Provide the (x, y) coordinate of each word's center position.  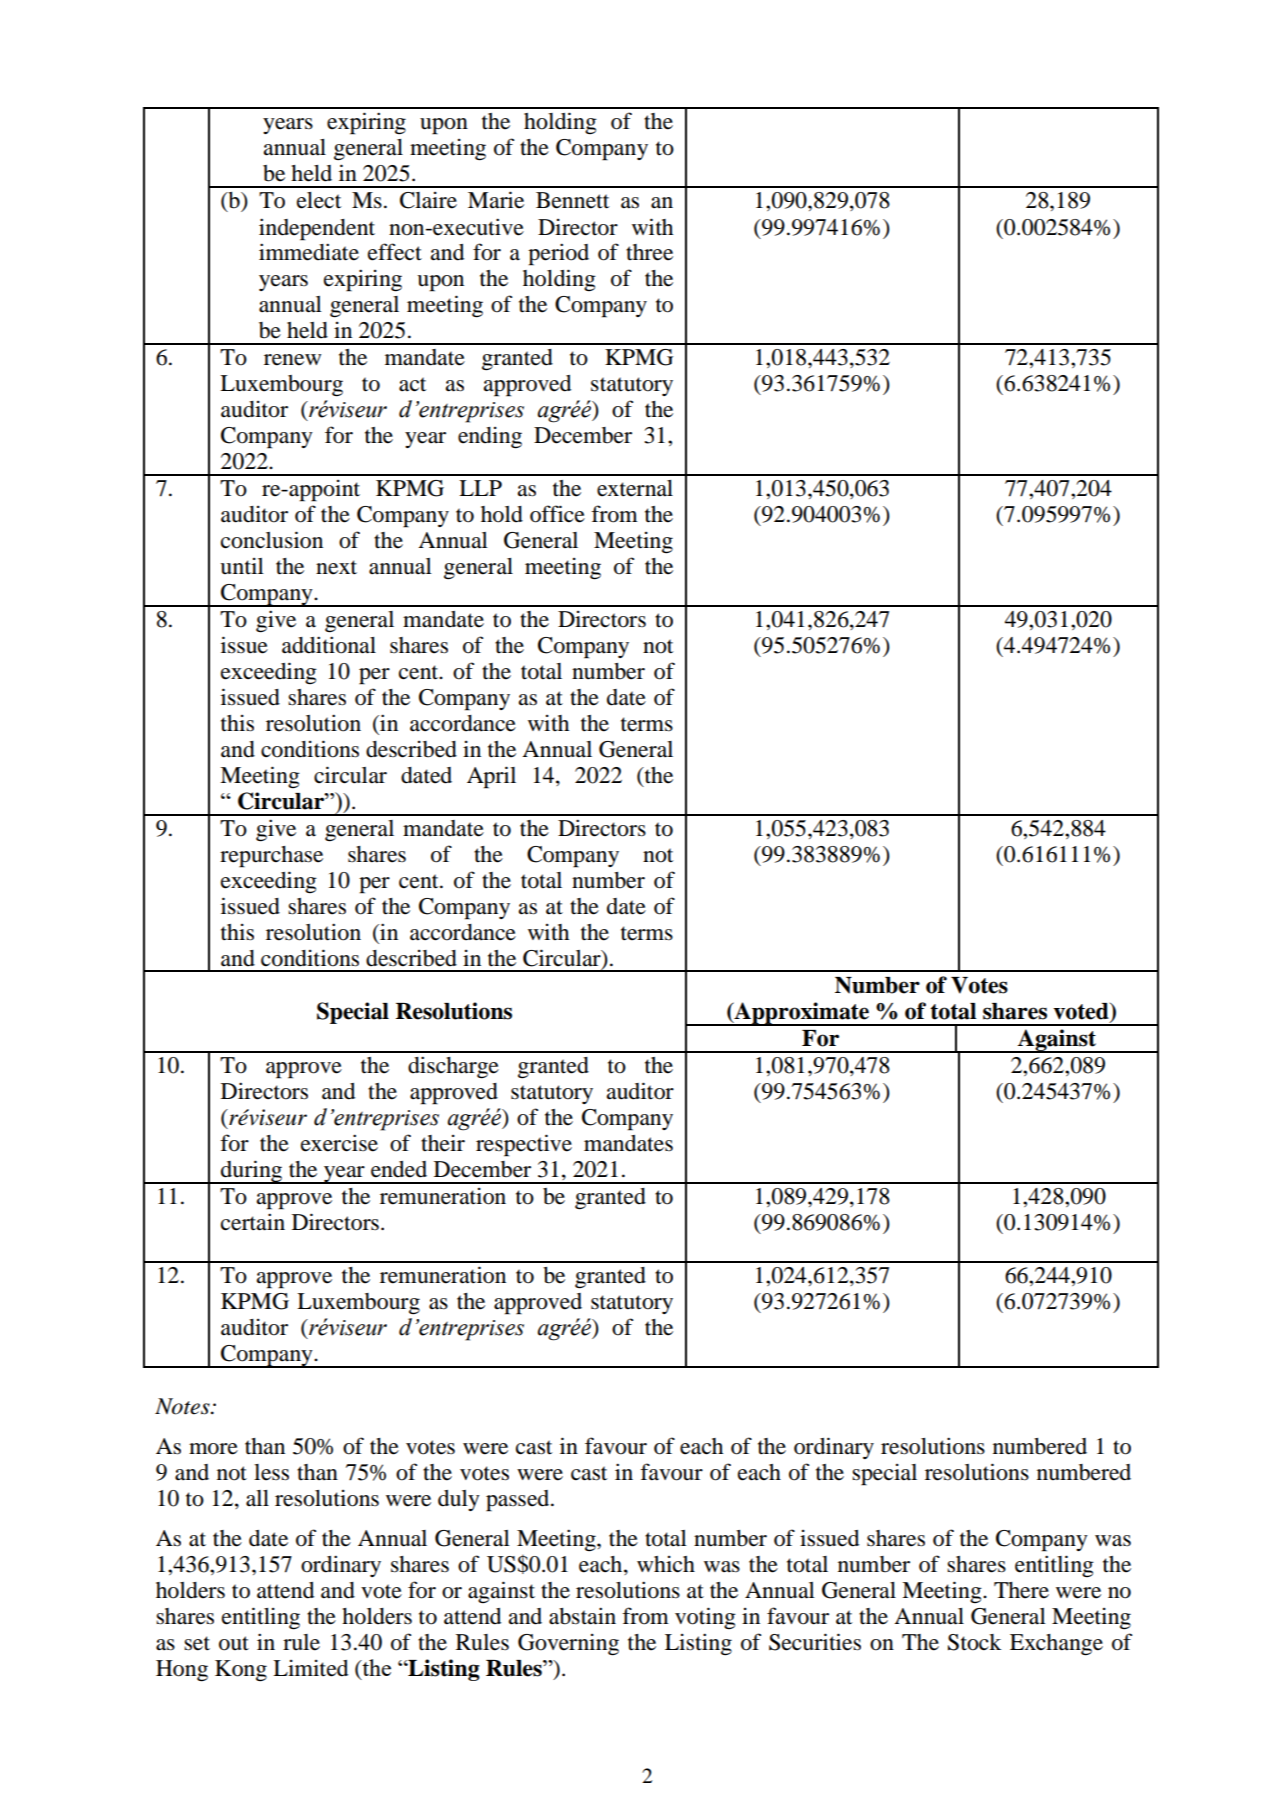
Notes (183, 1406)
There (1021, 1590)
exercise (339, 1143)
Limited (310, 1668)
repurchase (271, 857)
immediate (309, 252)
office (557, 514)
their (443, 1143)
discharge (453, 1067)
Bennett (572, 200)
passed (519, 1501)
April (491, 777)
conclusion (272, 540)
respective (524, 1145)
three (649, 252)
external (635, 488)
